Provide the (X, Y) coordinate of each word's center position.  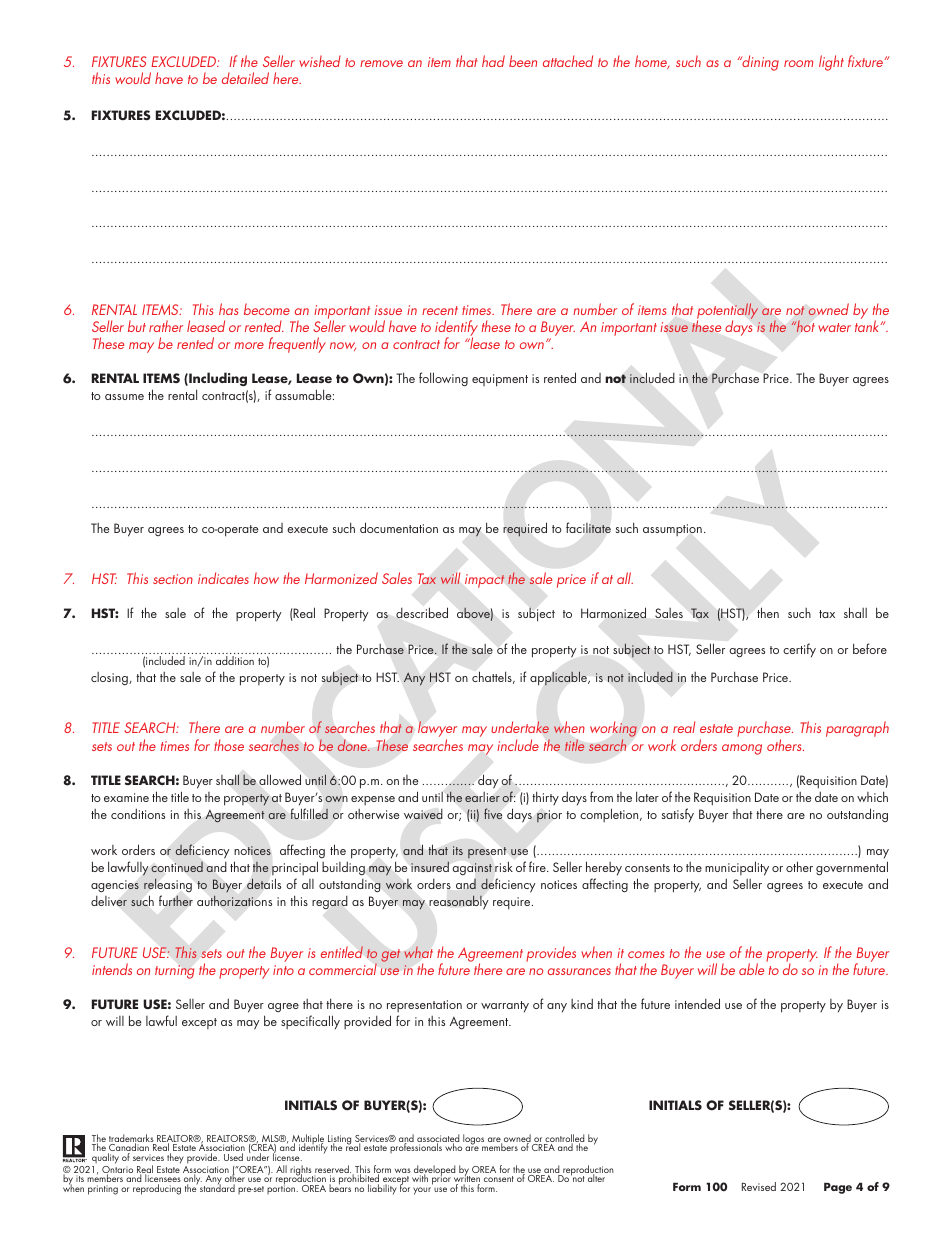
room (798, 63)
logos (474, 1141)
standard (217, 1187)
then (768, 612)
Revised (759, 1186)
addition (235, 660)
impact (485, 581)
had (493, 61)
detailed (245, 78)
